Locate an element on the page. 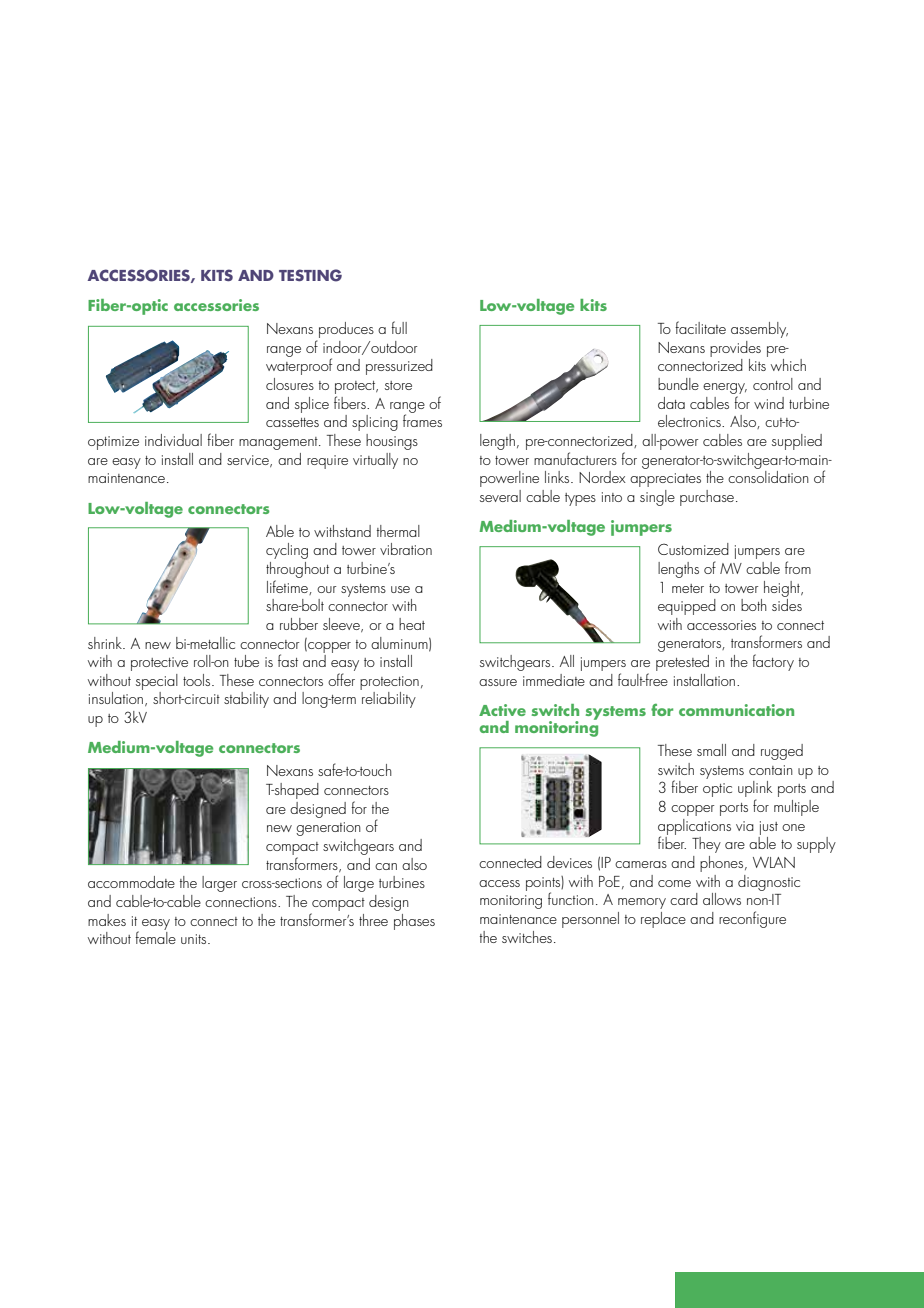  facilitate is located at coordinates (700, 327).
